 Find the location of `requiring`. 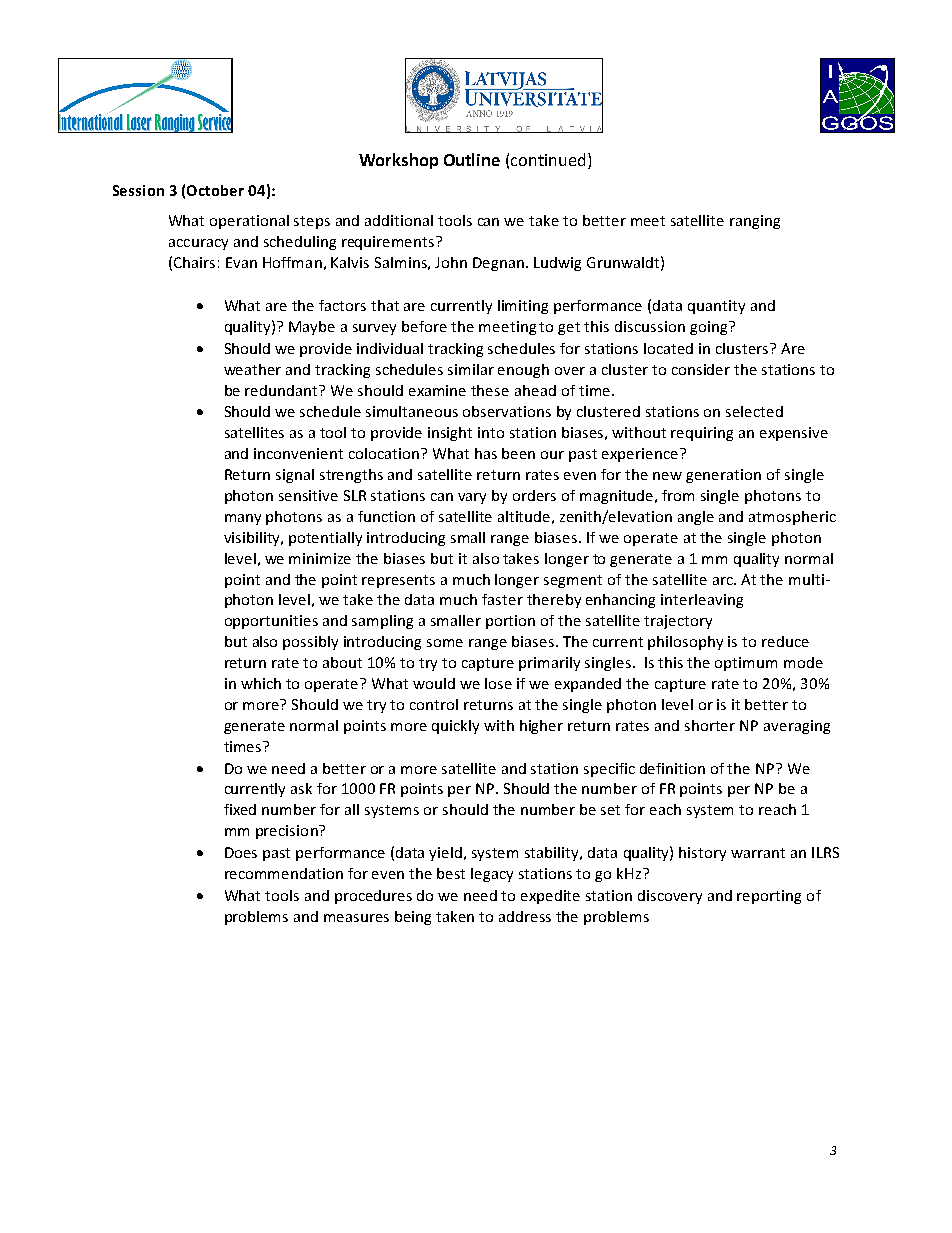

requiring is located at coordinates (702, 434).
